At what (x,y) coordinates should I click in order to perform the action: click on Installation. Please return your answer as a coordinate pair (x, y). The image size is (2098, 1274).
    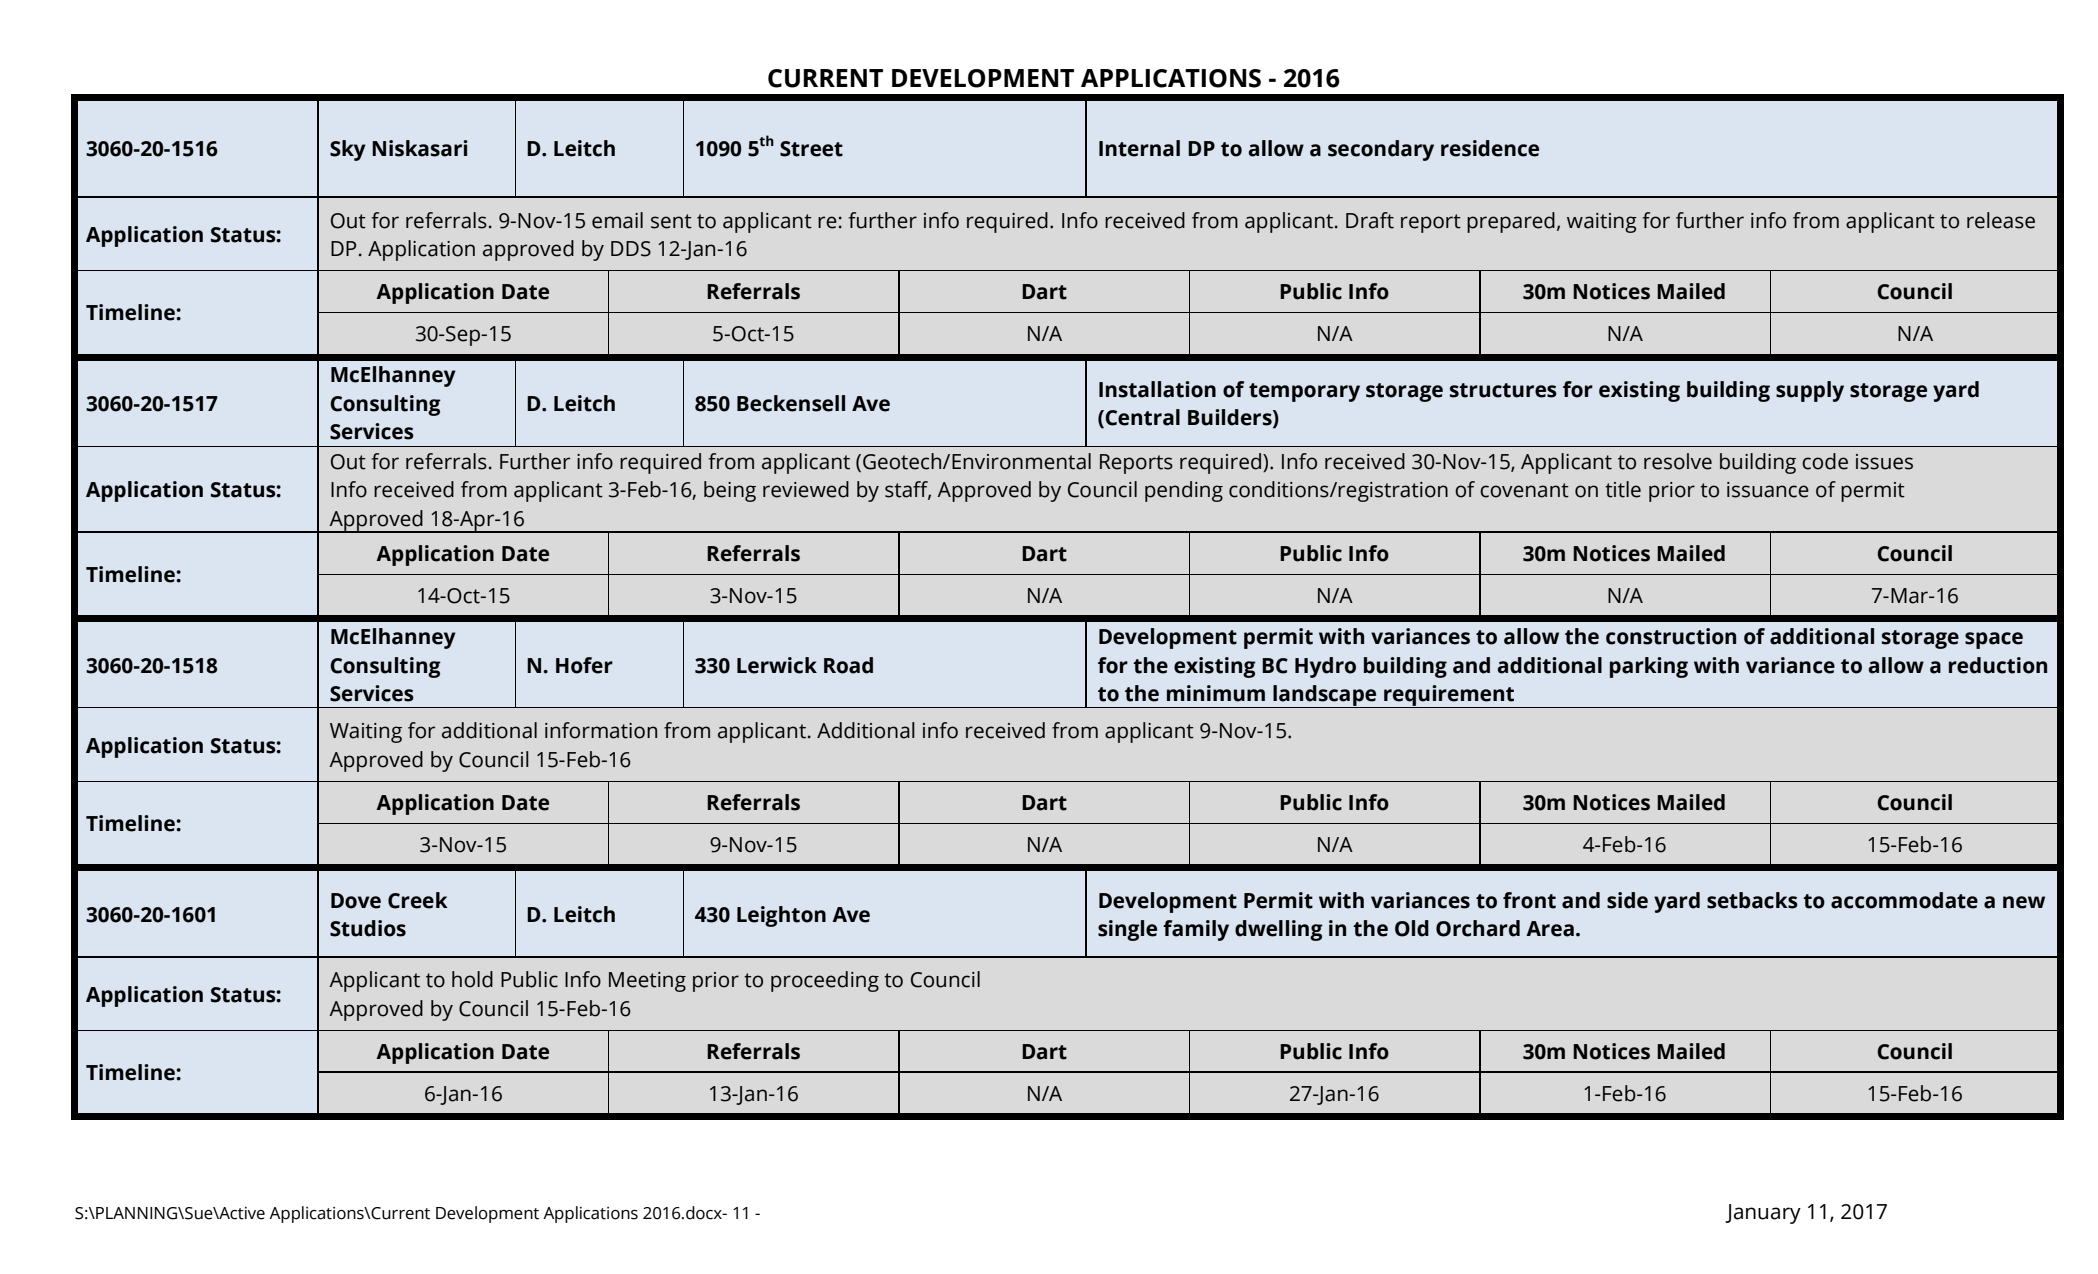
    Looking at the image, I should click on (1157, 389).
